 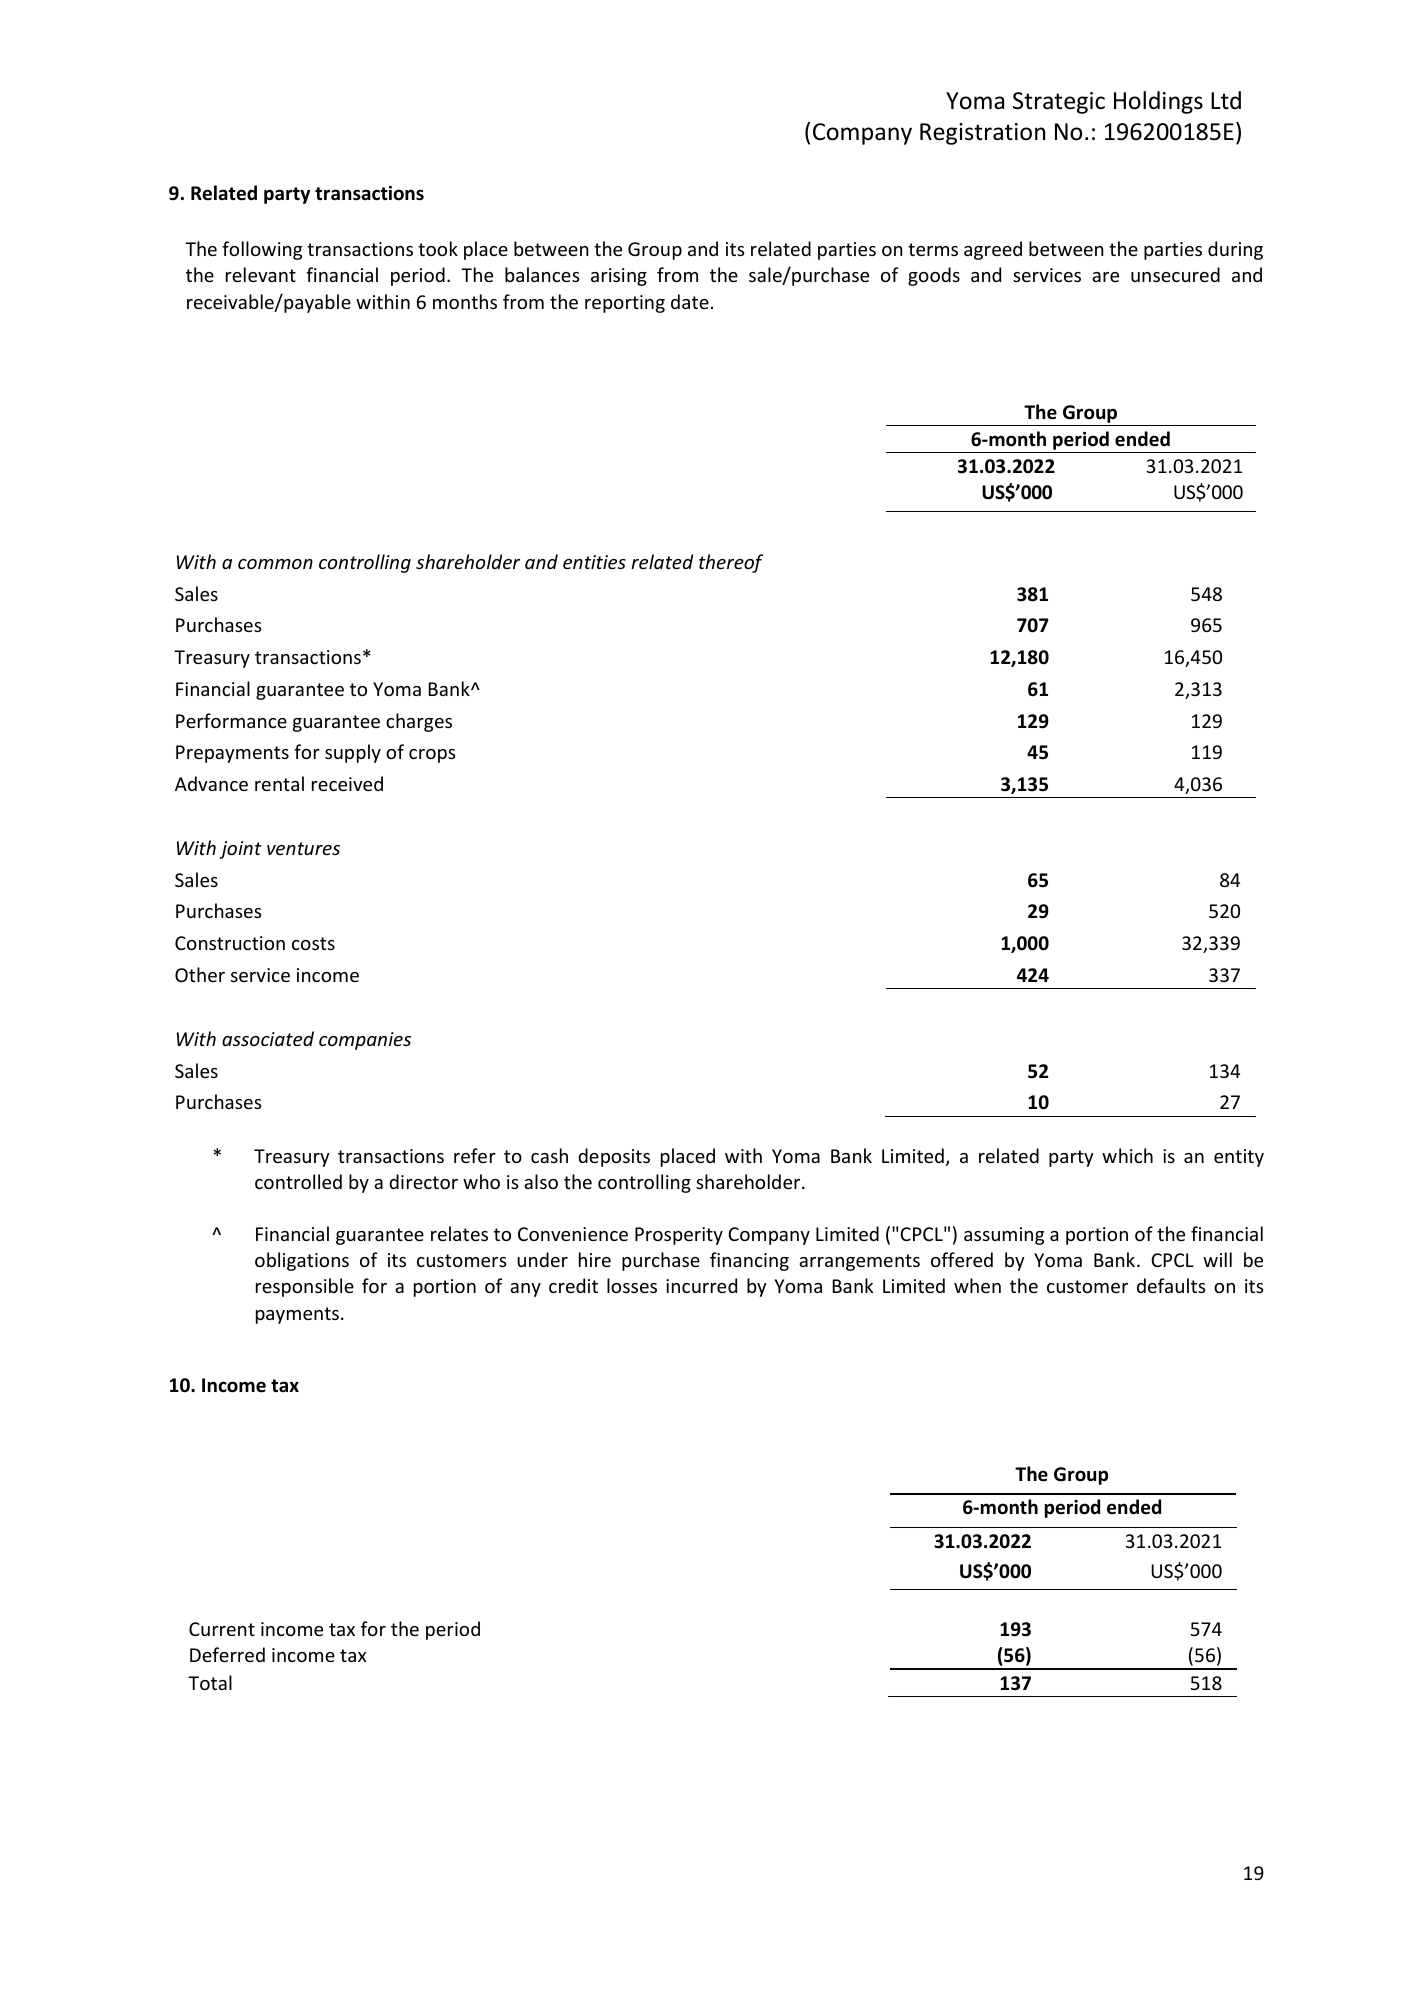 I want to click on obligations, so click(x=302, y=1261).
